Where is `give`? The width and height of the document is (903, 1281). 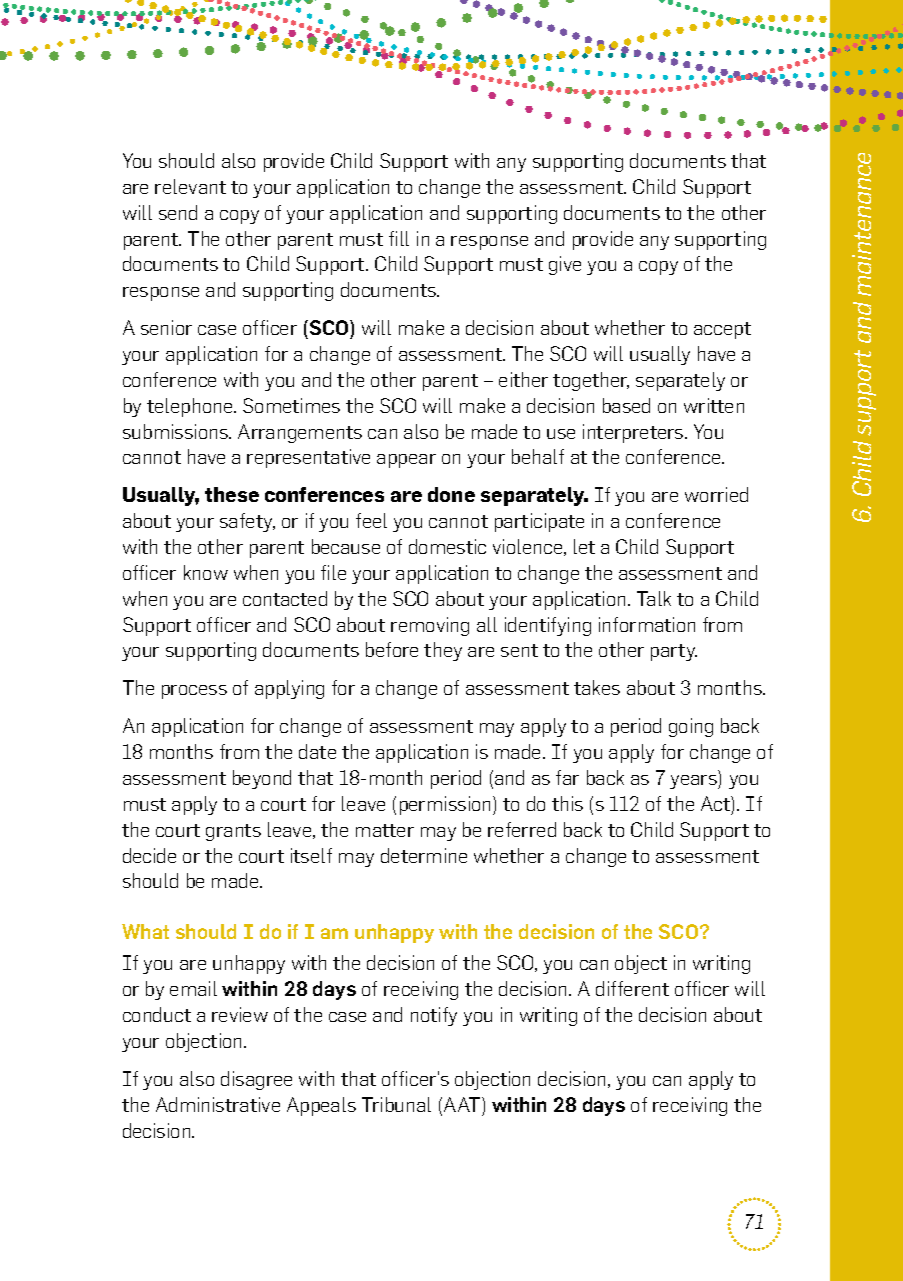 give is located at coordinates (565, 265).
